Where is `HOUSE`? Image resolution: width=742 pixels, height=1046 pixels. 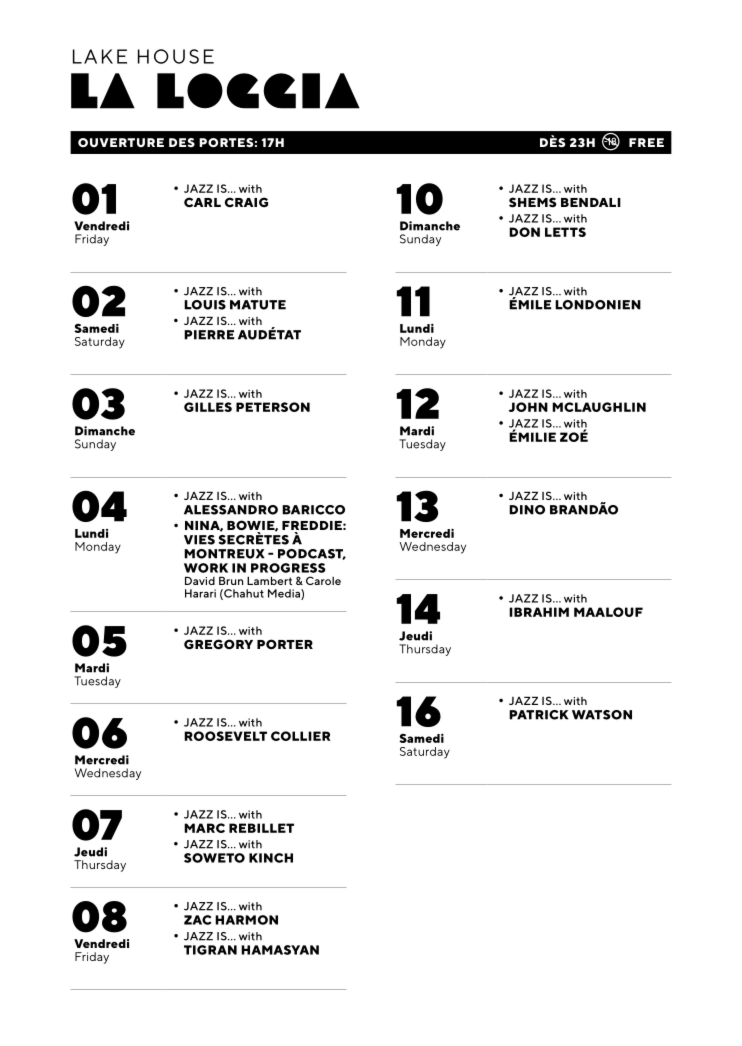
HOUSE is located at coordinates (176, 56).
